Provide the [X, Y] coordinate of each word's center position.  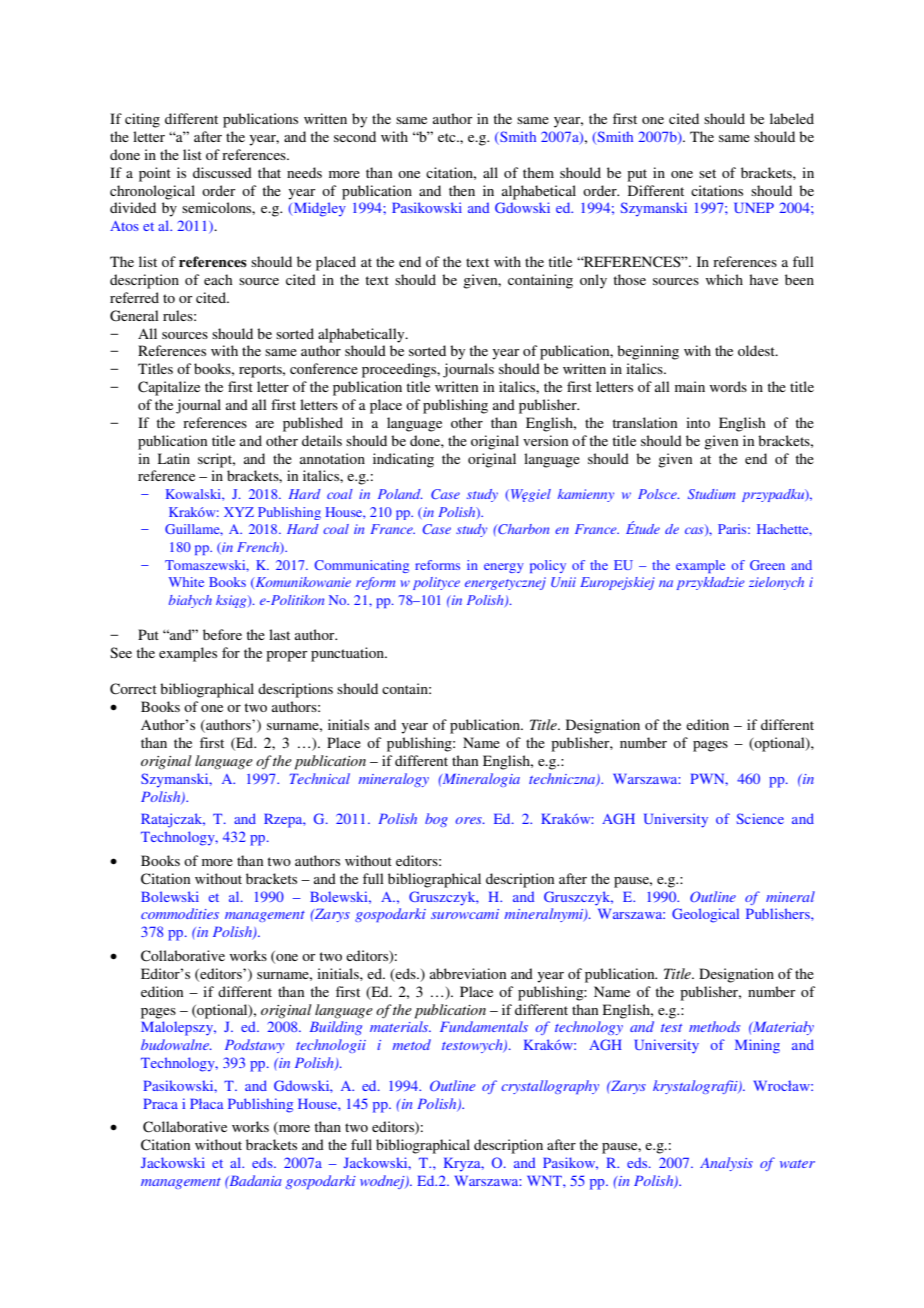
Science [760, 818]
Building [336, 1028]
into [698, 422]
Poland [400, 494]
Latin [174, 458]
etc [448, 137]
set [707, 173]
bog [436, 820]
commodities [180, 913]
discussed [222, 172]
